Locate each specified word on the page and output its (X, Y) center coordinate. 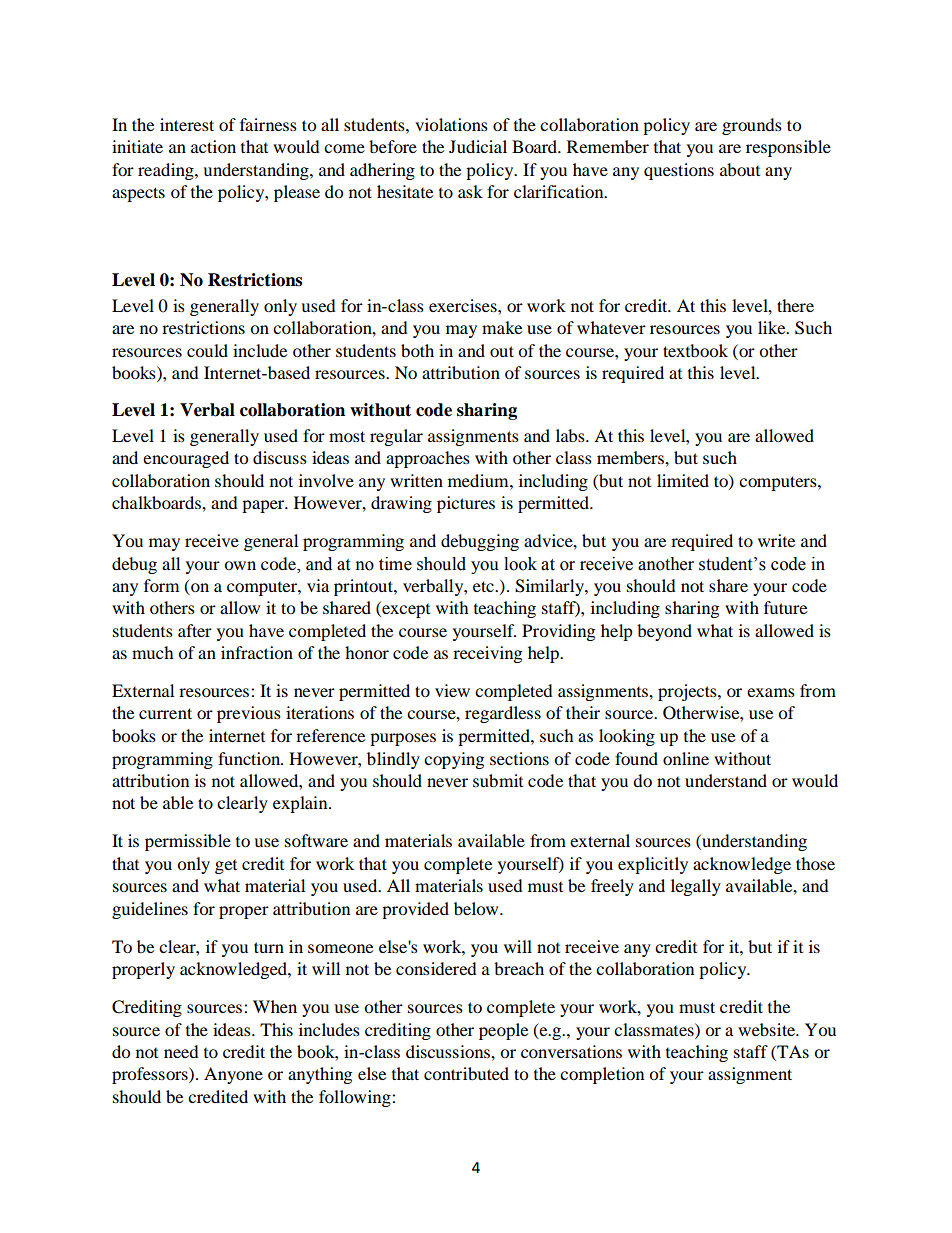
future (785, 607)
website (767, 1029)
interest (187, 124)
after (195, 630)
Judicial (478, 146)
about (740, 169)
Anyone (233, 1075)
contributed (466, 1073)
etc (484, 586)
